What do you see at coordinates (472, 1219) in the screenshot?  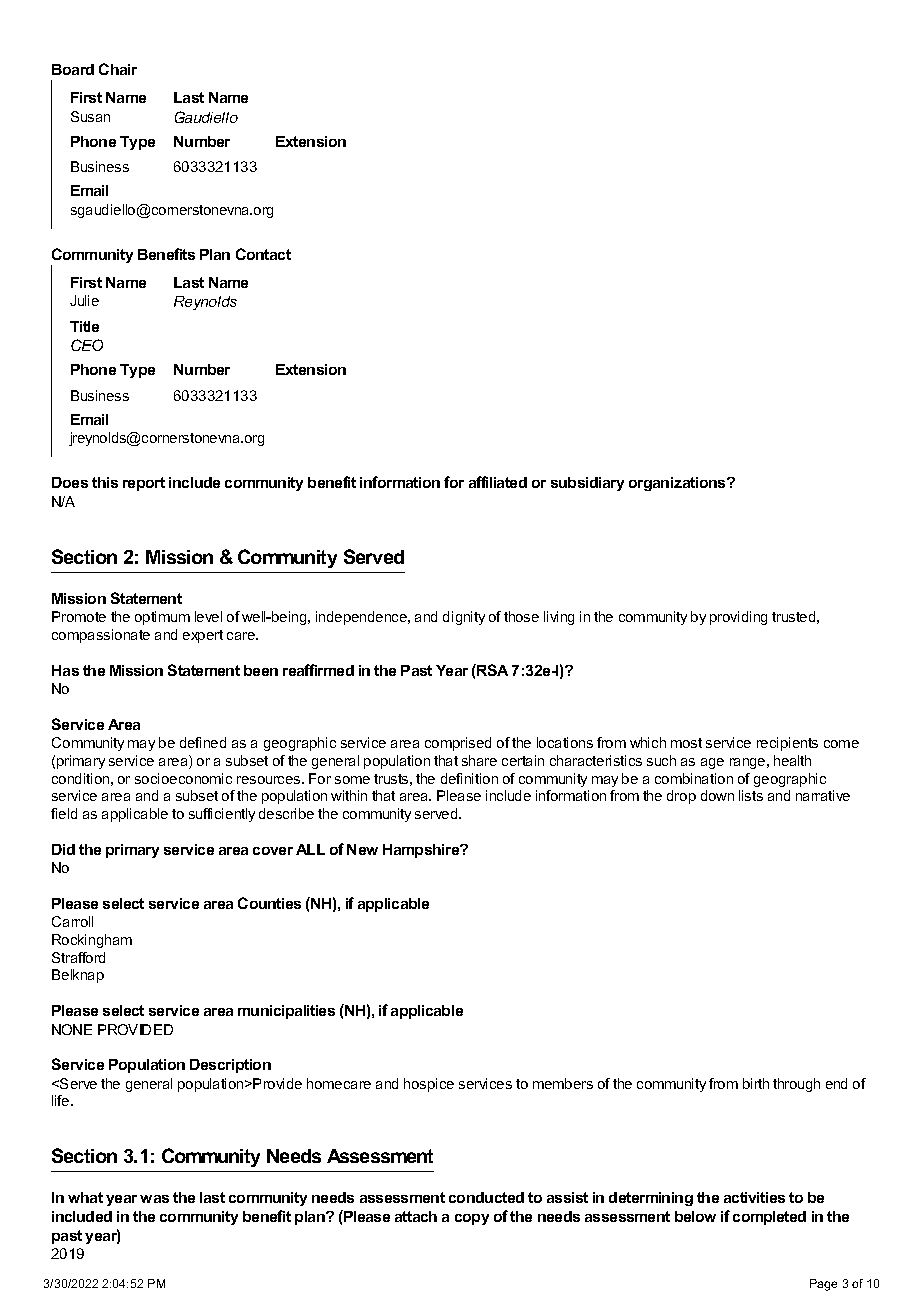 I see `copy` at bounding box center [472, 1219].
